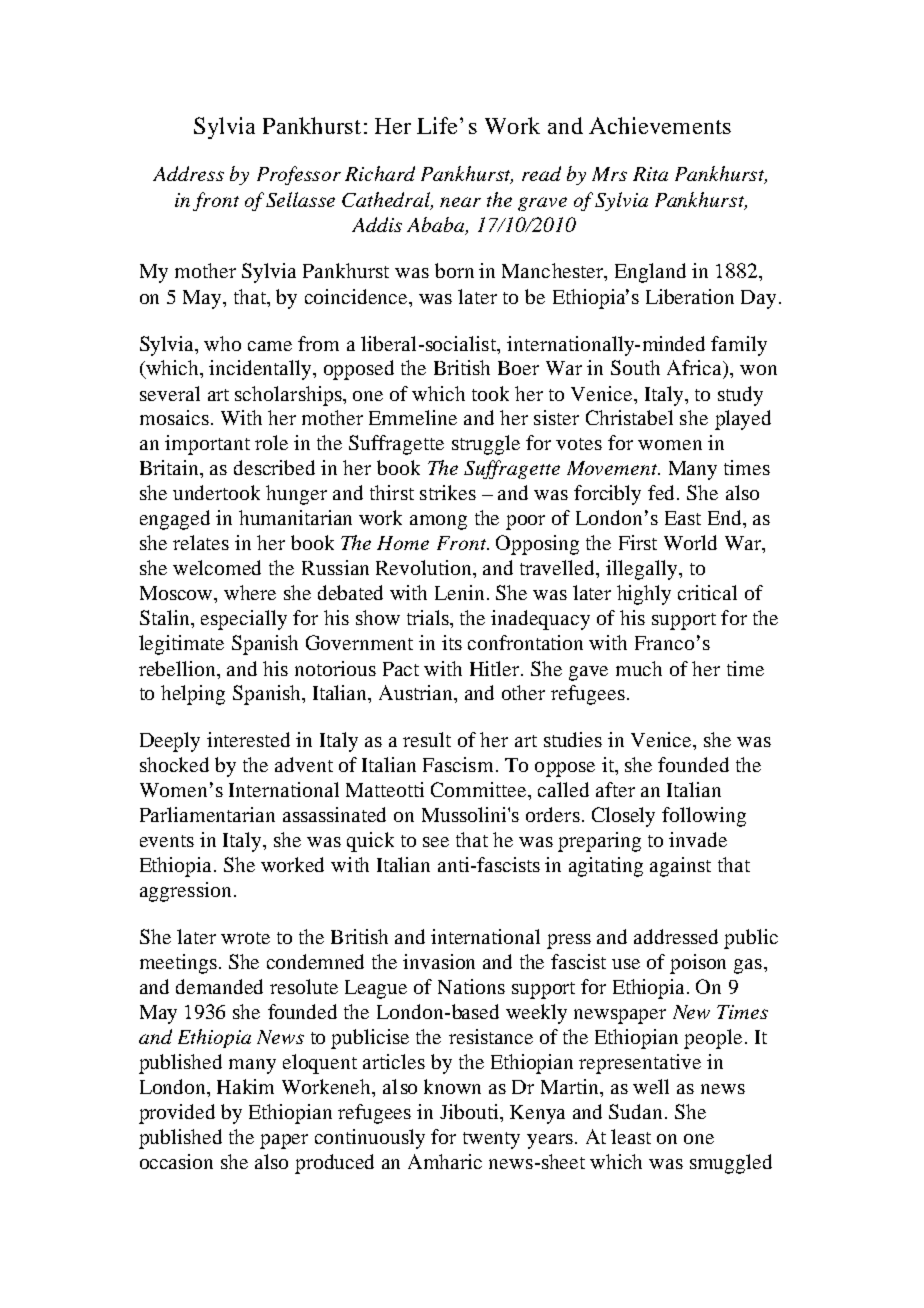  Describe the element at coordinates (299, 175) in the screenshot. I see `Professor` at that location.
